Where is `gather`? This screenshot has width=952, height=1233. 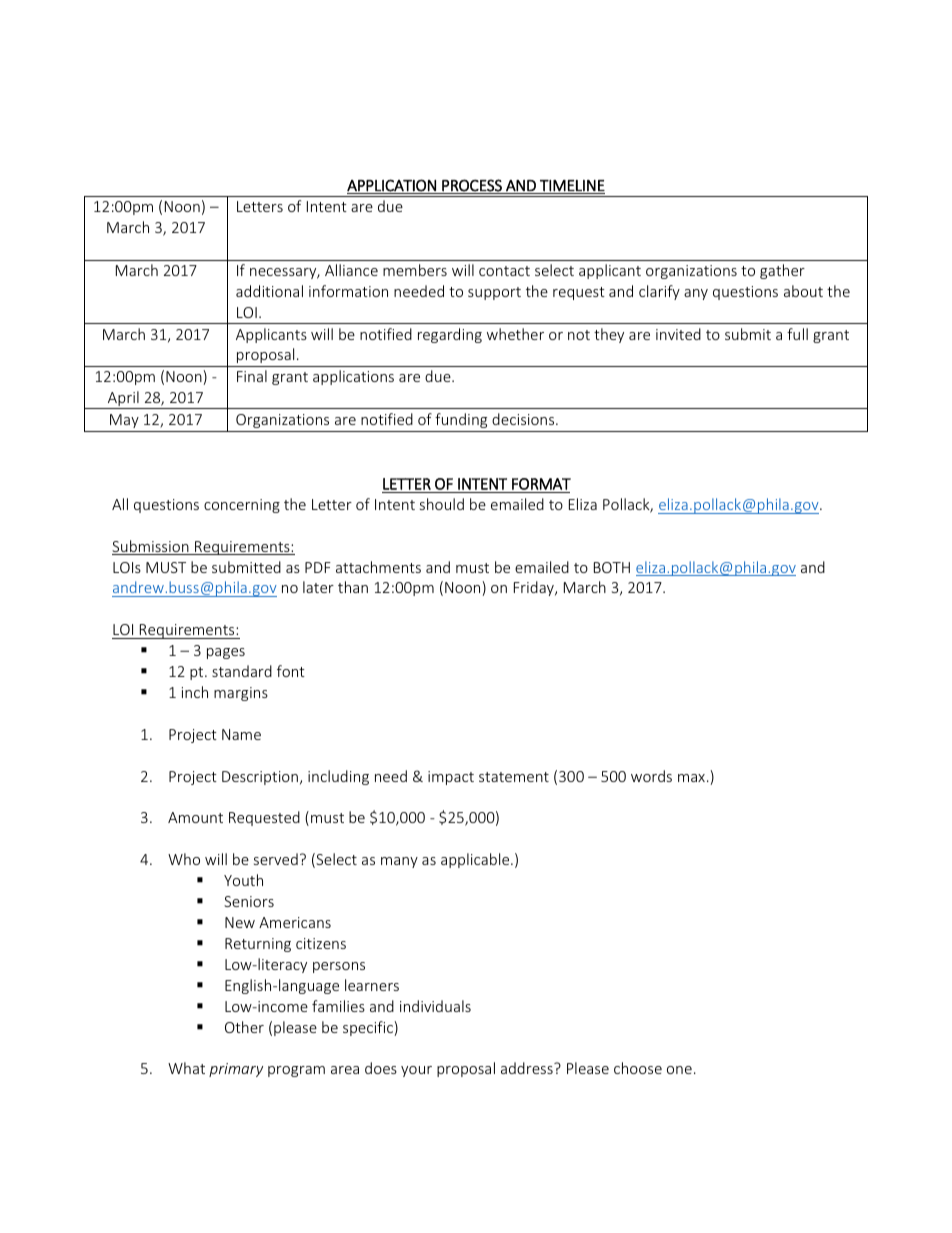 gather is located at coordinates (782, 271).
